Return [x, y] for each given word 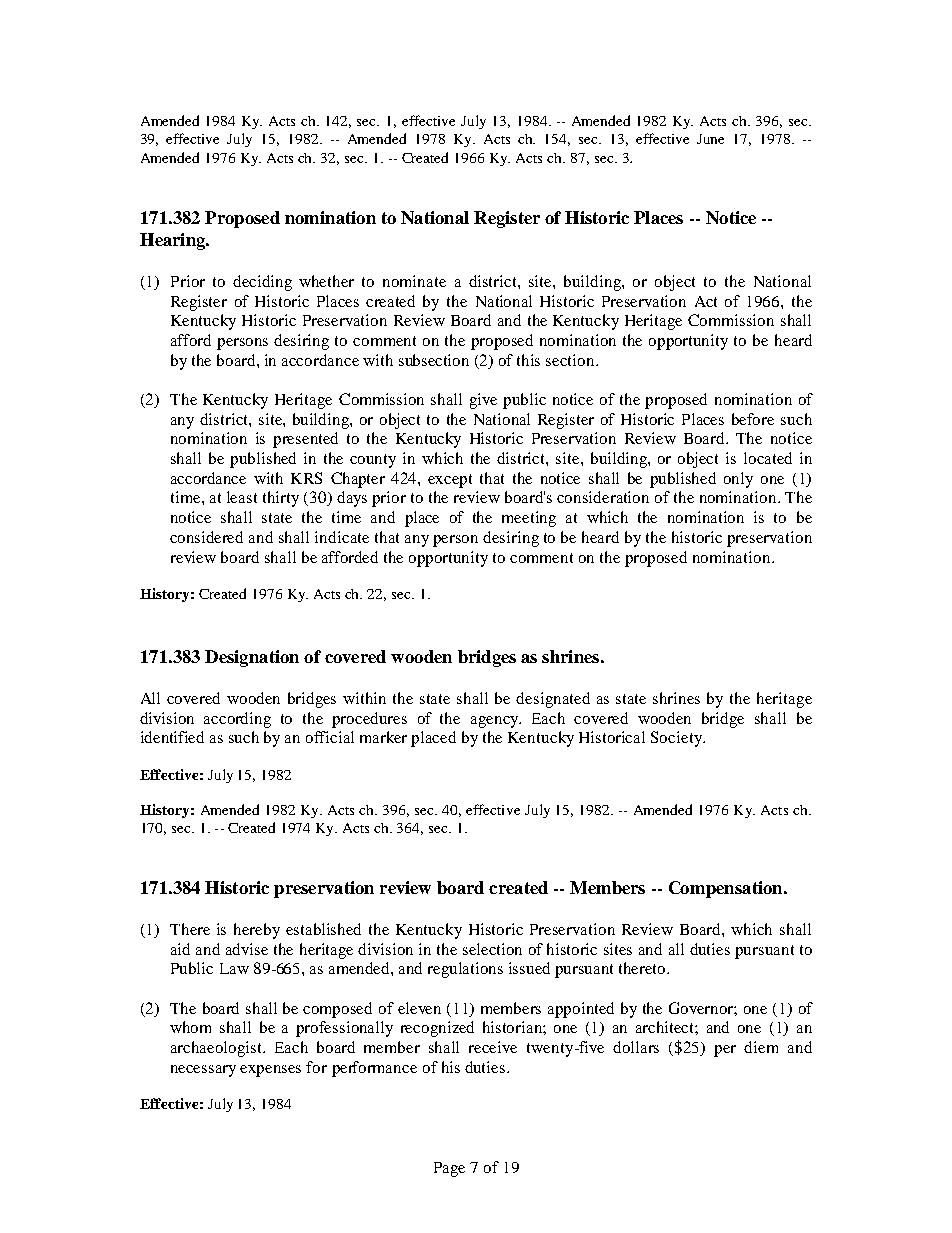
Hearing [173, 241]
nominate [414, 281]
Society [677, 739]
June [710, 139]
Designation [252, 658]
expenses [270, 1071]
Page [449, 1169]
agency [496, 722]
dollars [636, 1047]
